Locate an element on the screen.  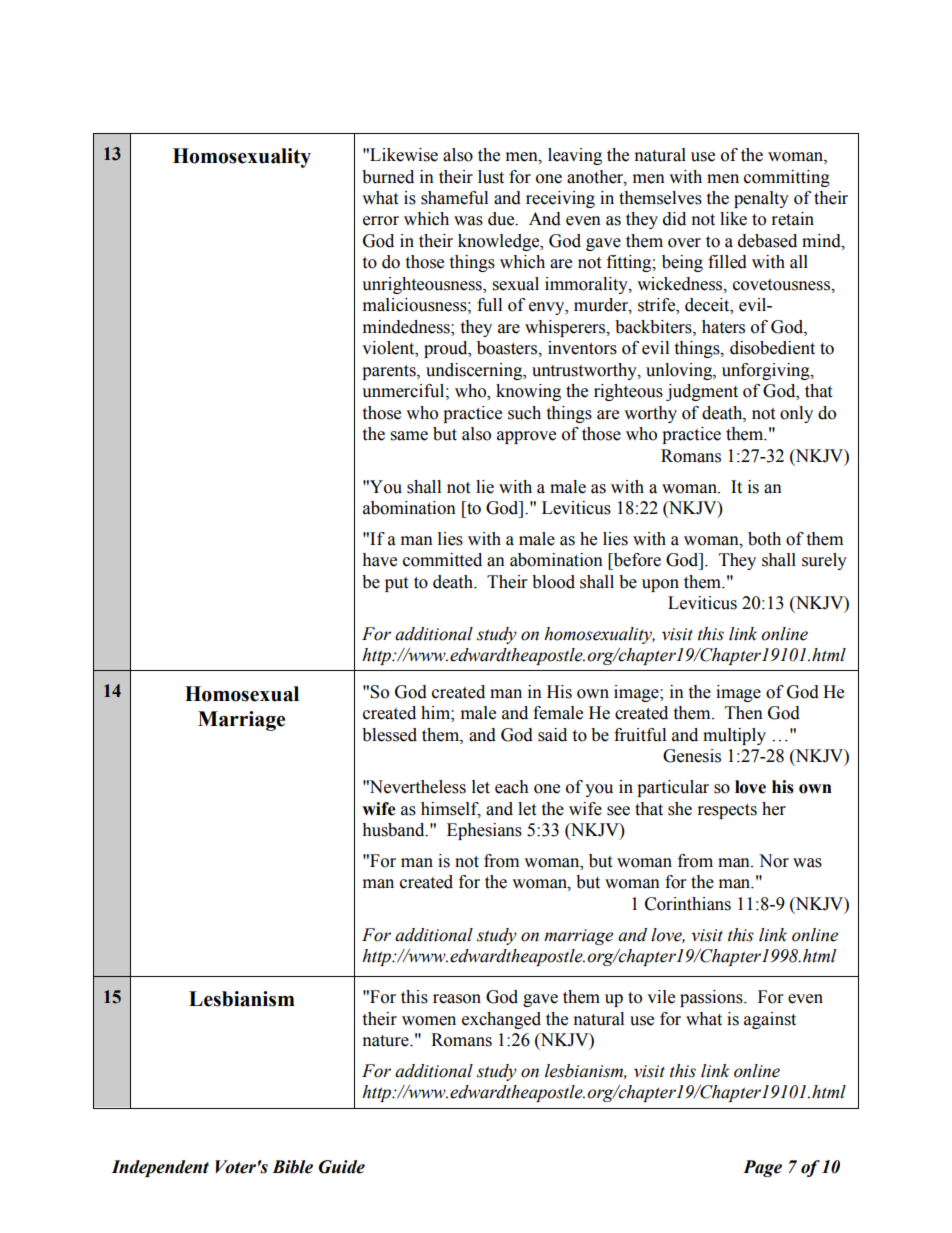
error is located at coordinates (381, 221).
